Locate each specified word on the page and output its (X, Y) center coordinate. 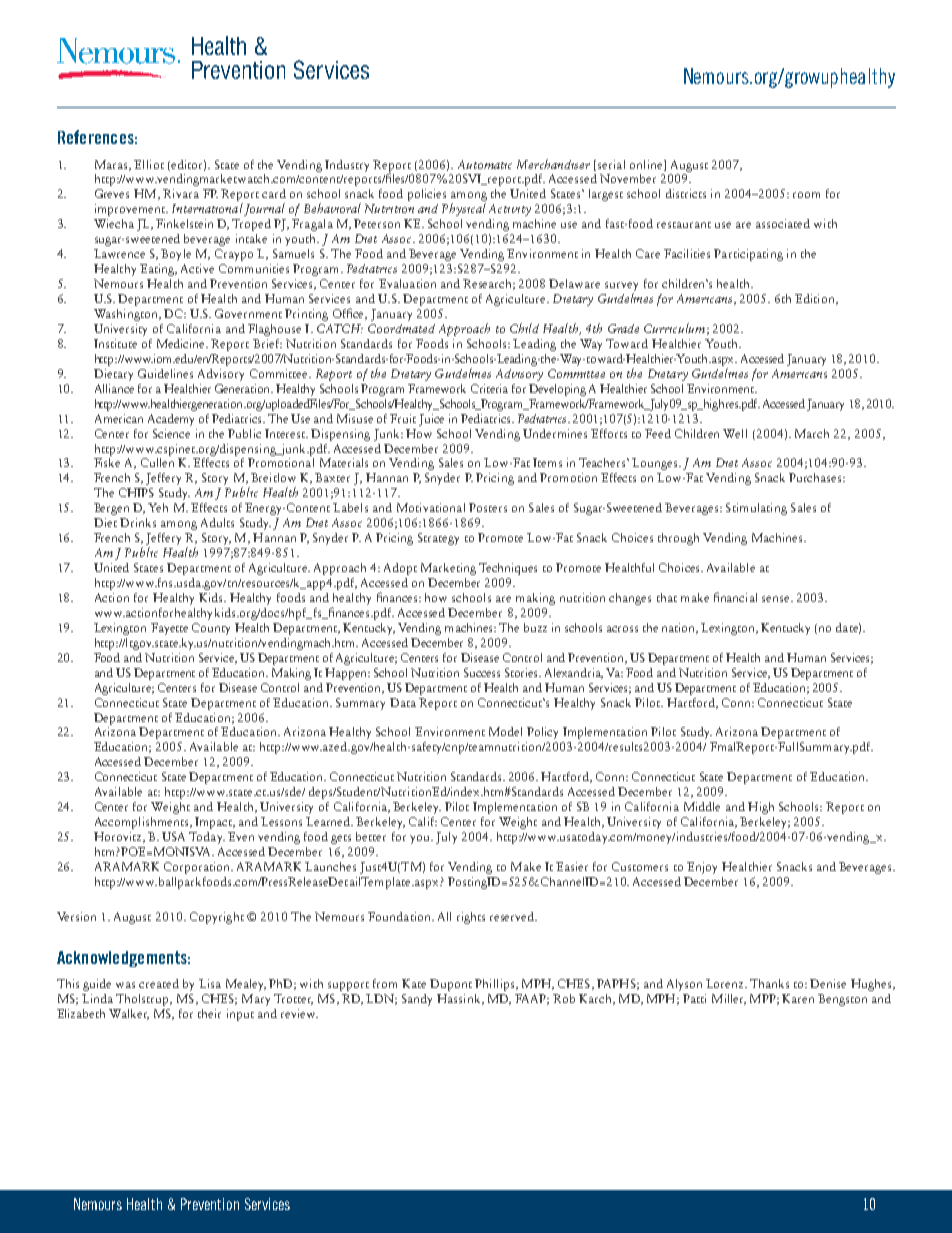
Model (505, 731)
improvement (131, 210)
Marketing (448, 569)
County (211, 629)
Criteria (489, 388)
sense (777, 599)
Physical (464, 209)
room (806, 195)
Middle (702, 806)
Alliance (114, 388)
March (812, 433)
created (159, 983)
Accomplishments (141, 823)
